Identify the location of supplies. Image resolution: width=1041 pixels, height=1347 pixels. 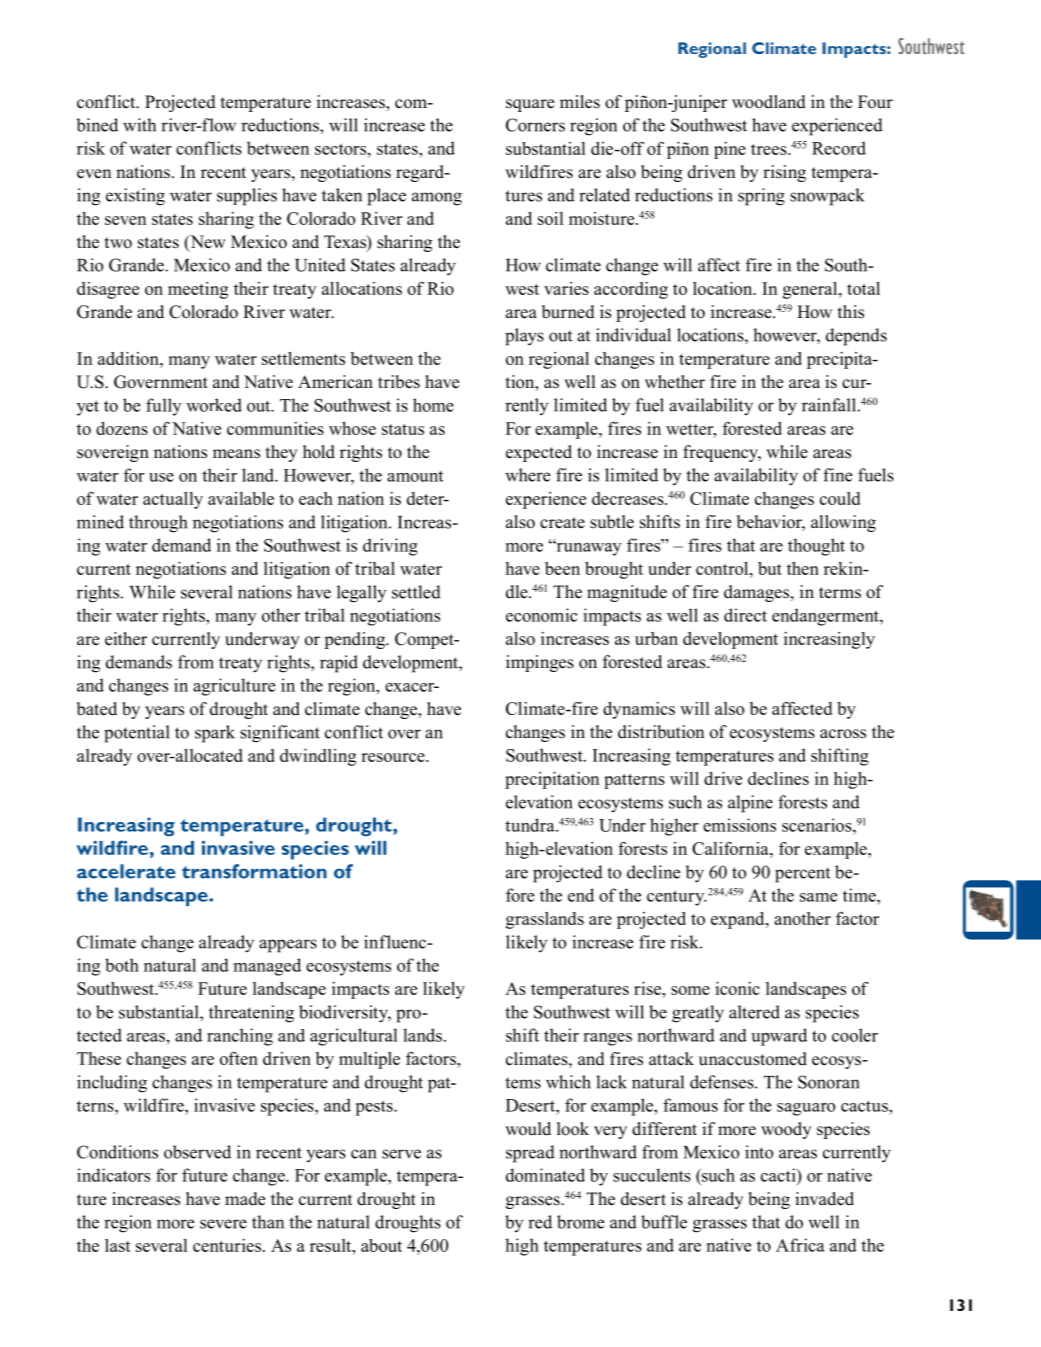
(247, 197).
